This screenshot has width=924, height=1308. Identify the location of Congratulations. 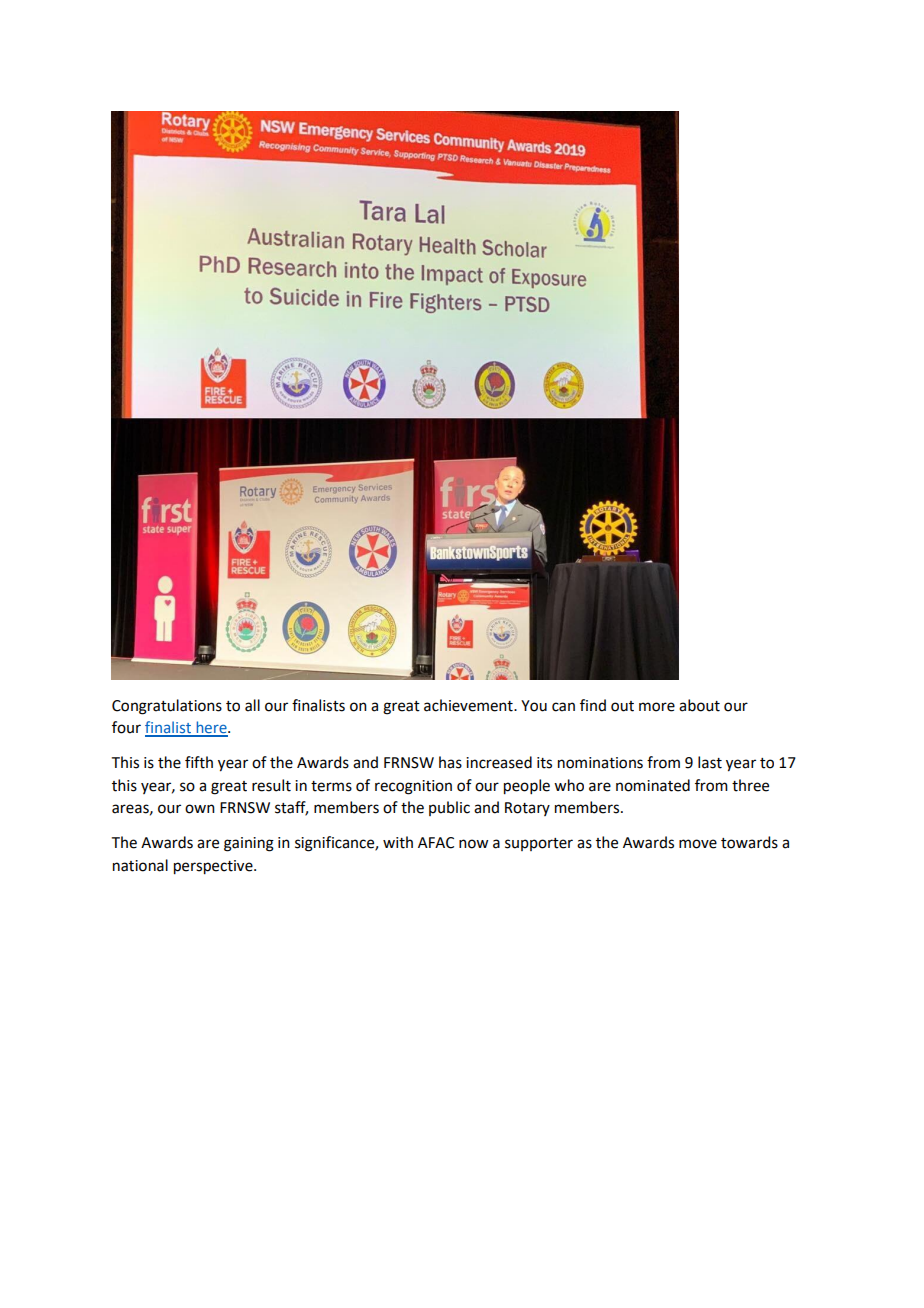
(167, 707).
